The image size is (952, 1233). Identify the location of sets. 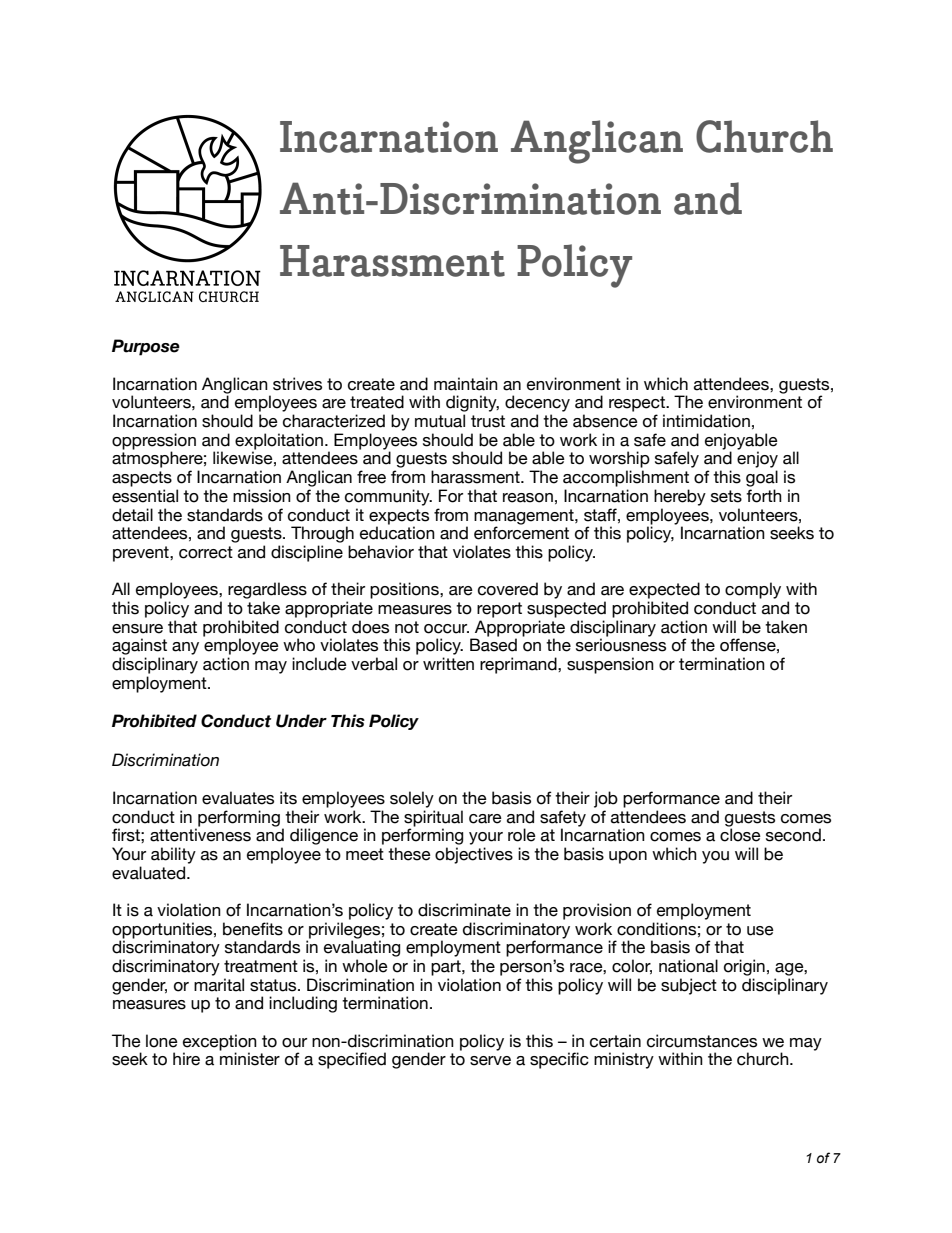
(726, 496).
